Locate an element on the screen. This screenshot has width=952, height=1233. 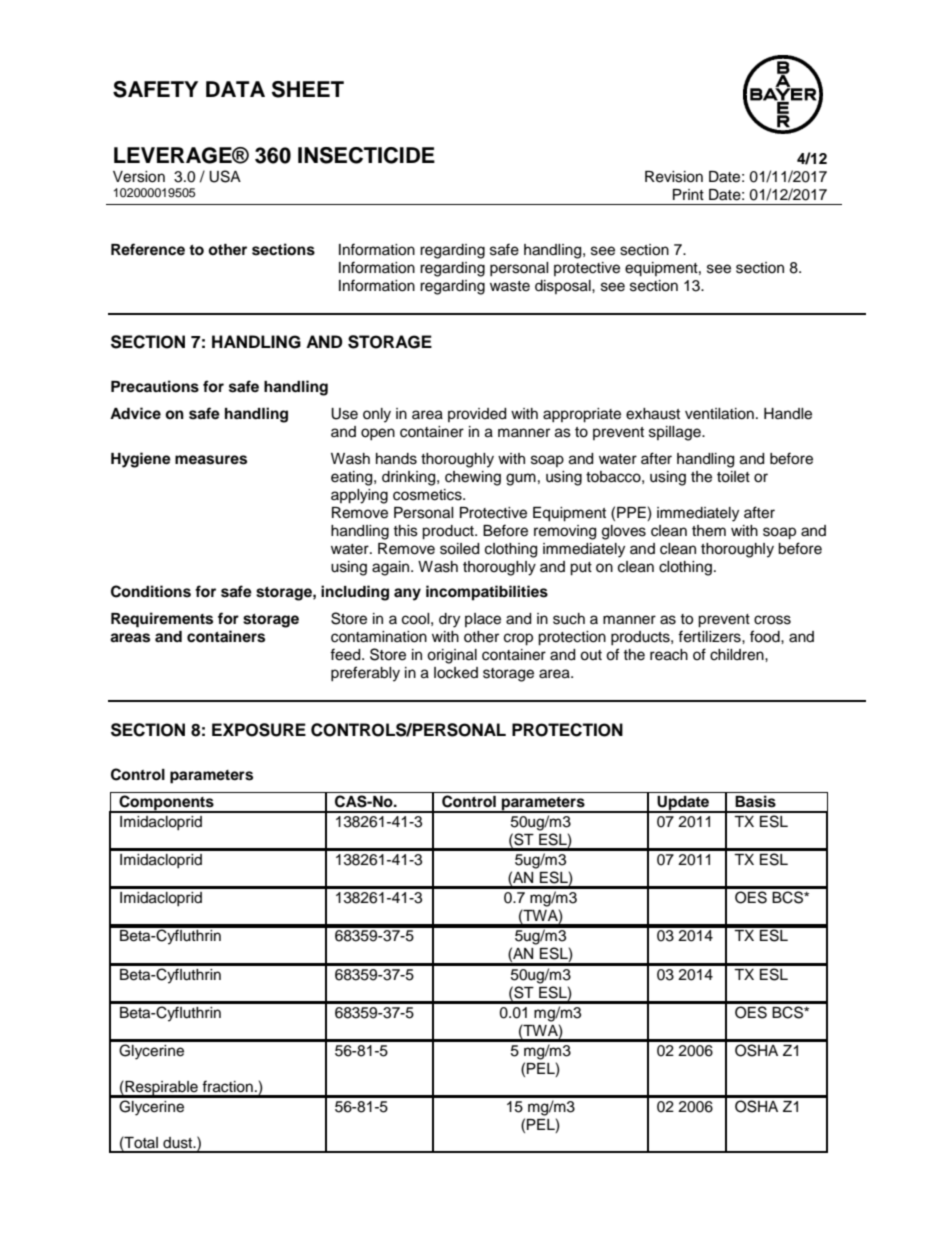
provided is located at coordinates (477, 415).
